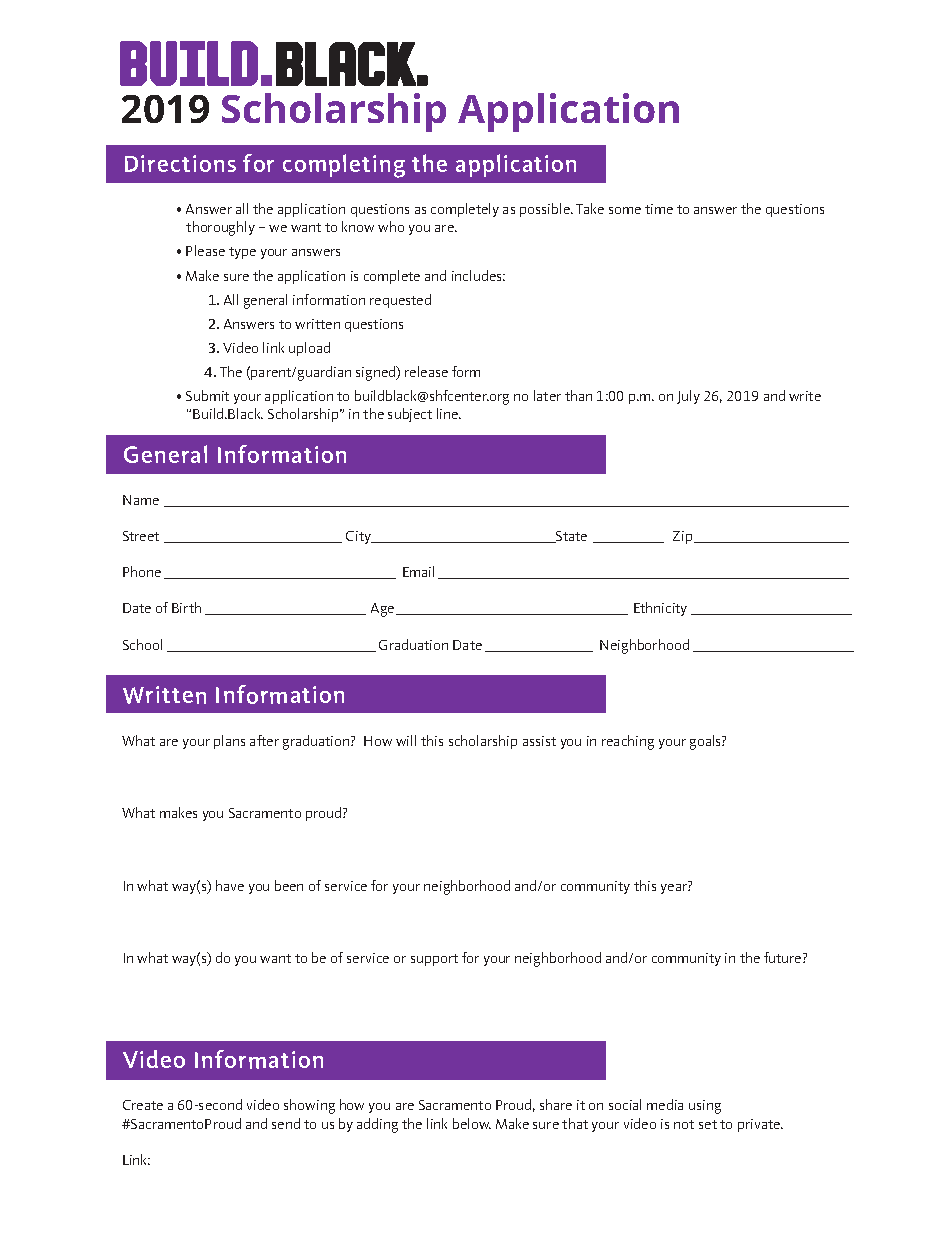  Describe the element at coordinates (406, 740) in the screenshot. I see `will` at that location.
